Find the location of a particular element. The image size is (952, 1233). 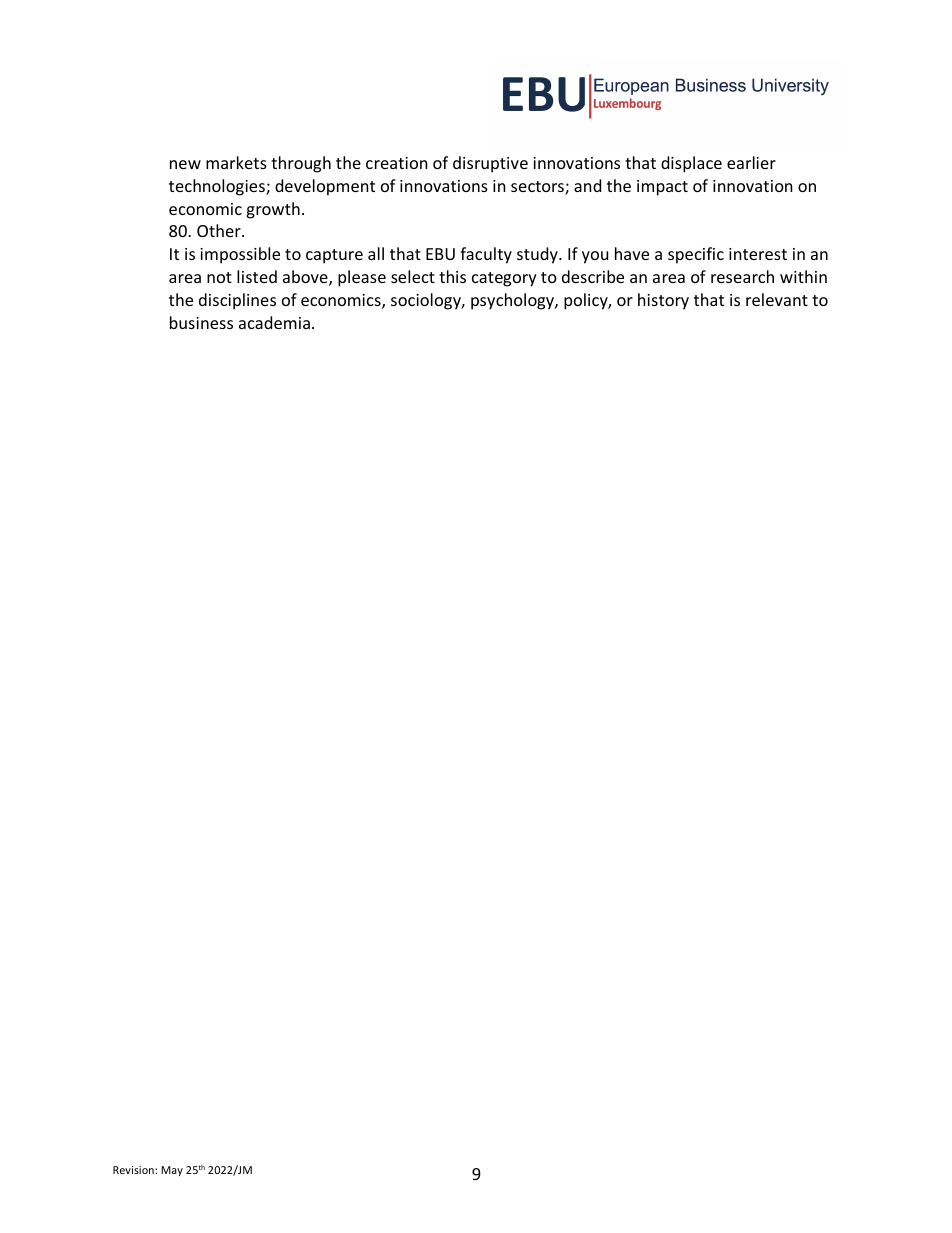

disruptive is located at coordinates (490, 164).
